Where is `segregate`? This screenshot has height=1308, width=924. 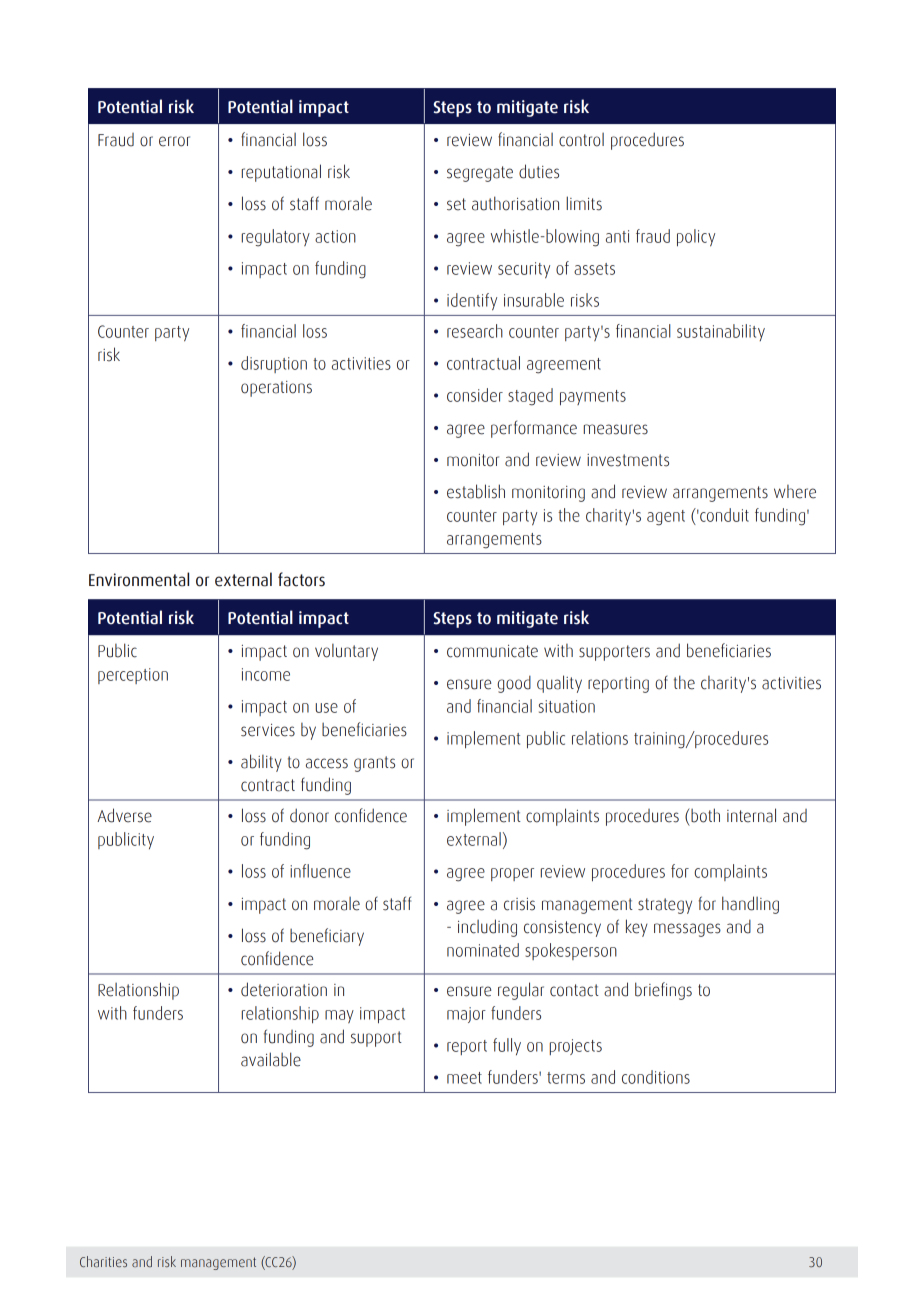 segregate is located at coordinates (480, 174).
